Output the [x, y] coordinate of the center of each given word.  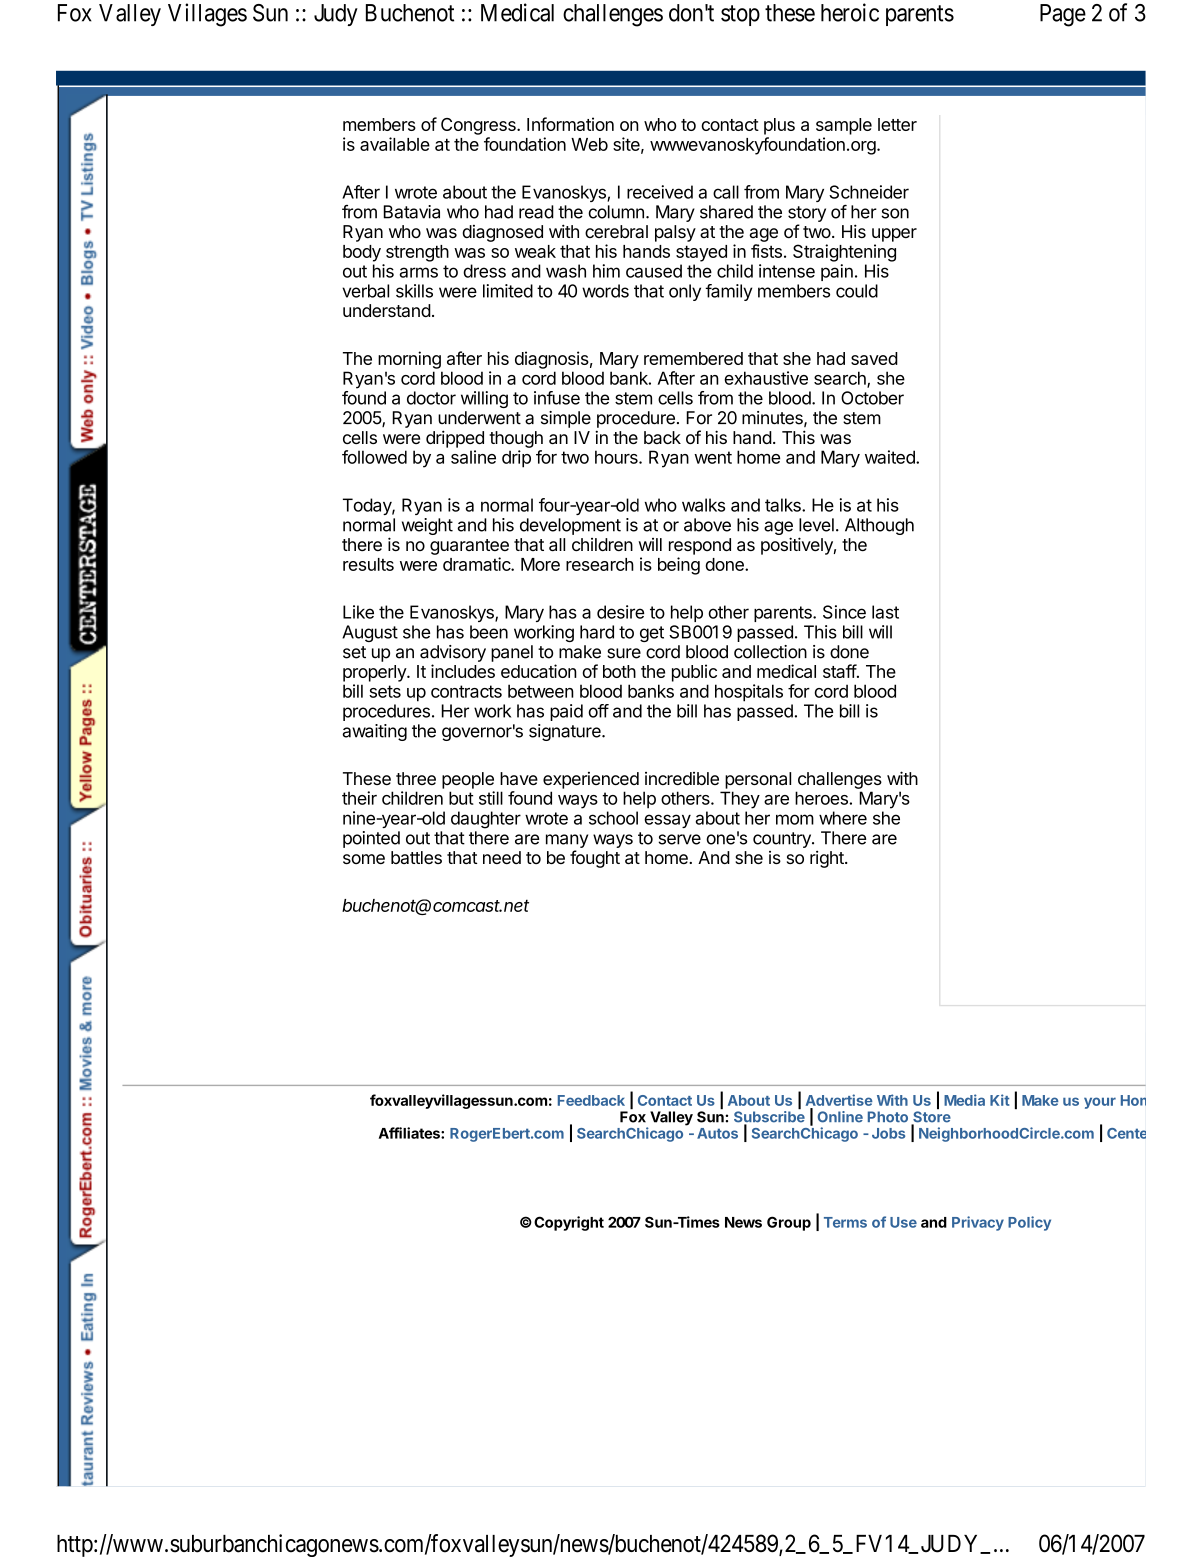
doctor [431, 398]
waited [891, 457]
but [461, 798]
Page [1063, 15]
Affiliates [410, 1133]
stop [740, 15]
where [843, 818]
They [740, 800]
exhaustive [766, 378]
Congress [479, 126]
